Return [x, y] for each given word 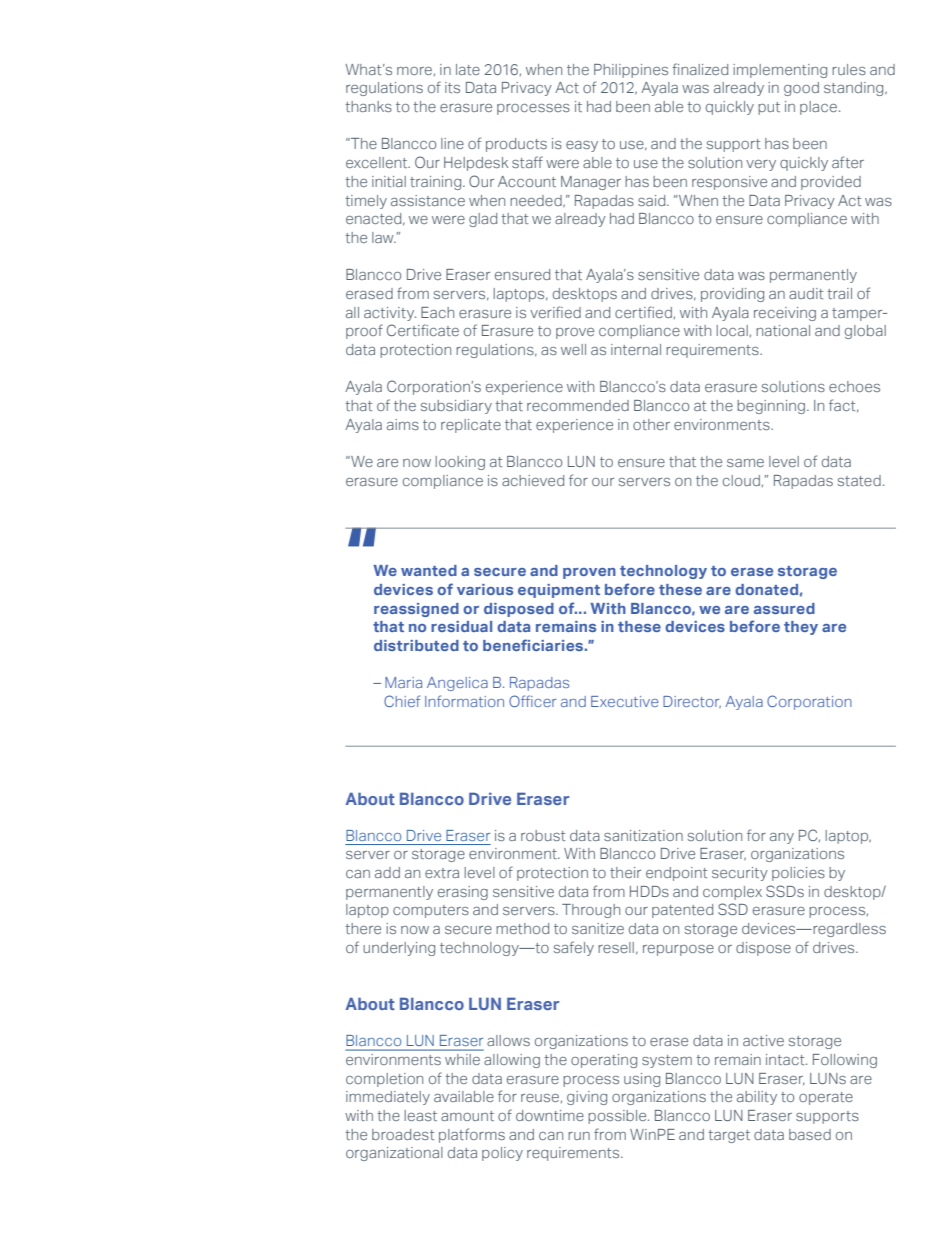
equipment [559, 591]
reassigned [416, 610]
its [452, 87]
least [420, 1115]
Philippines [631, 71]
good [801, 89]
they [801, 628]
